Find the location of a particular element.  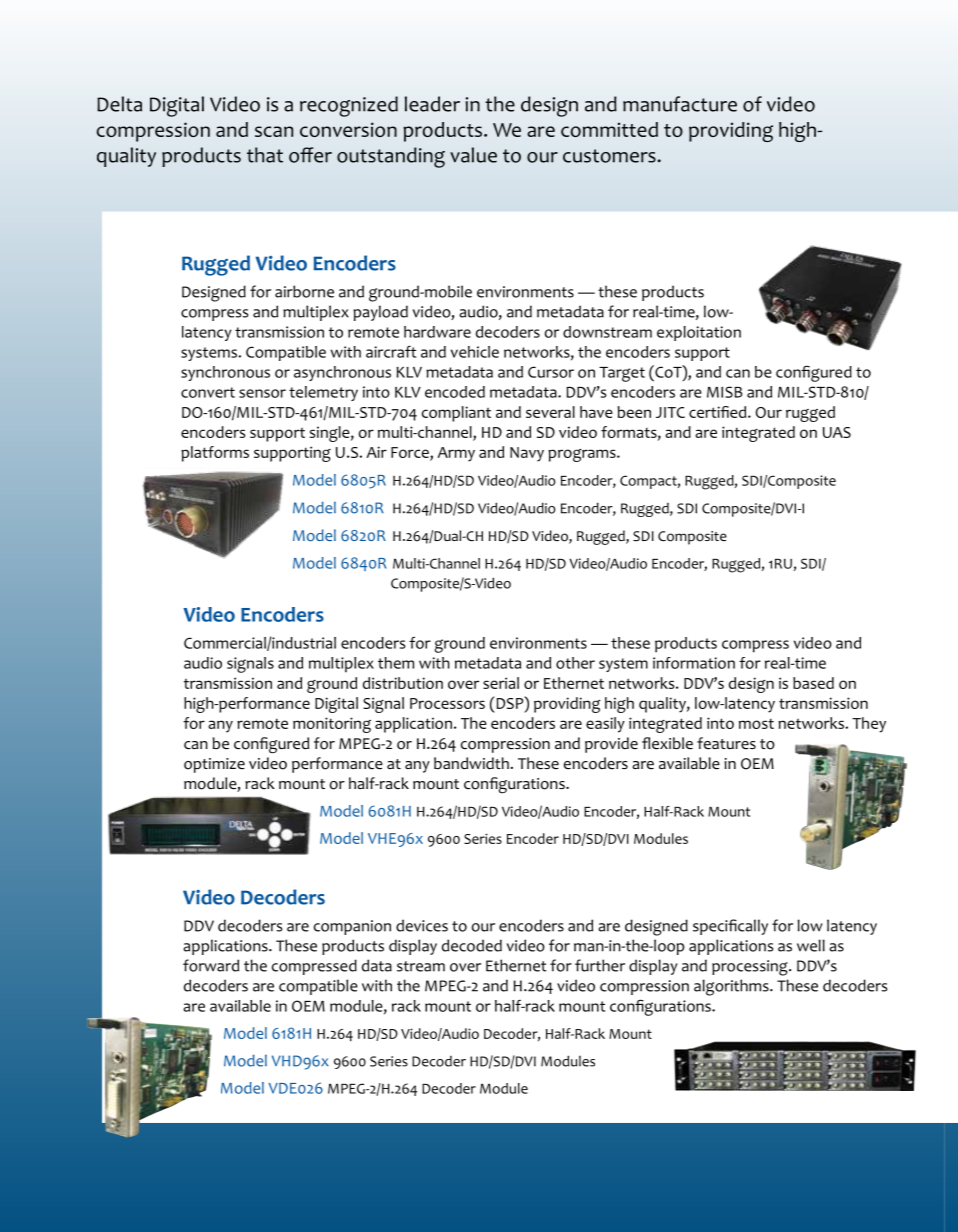

forward is located at coordinates (211, 965).
